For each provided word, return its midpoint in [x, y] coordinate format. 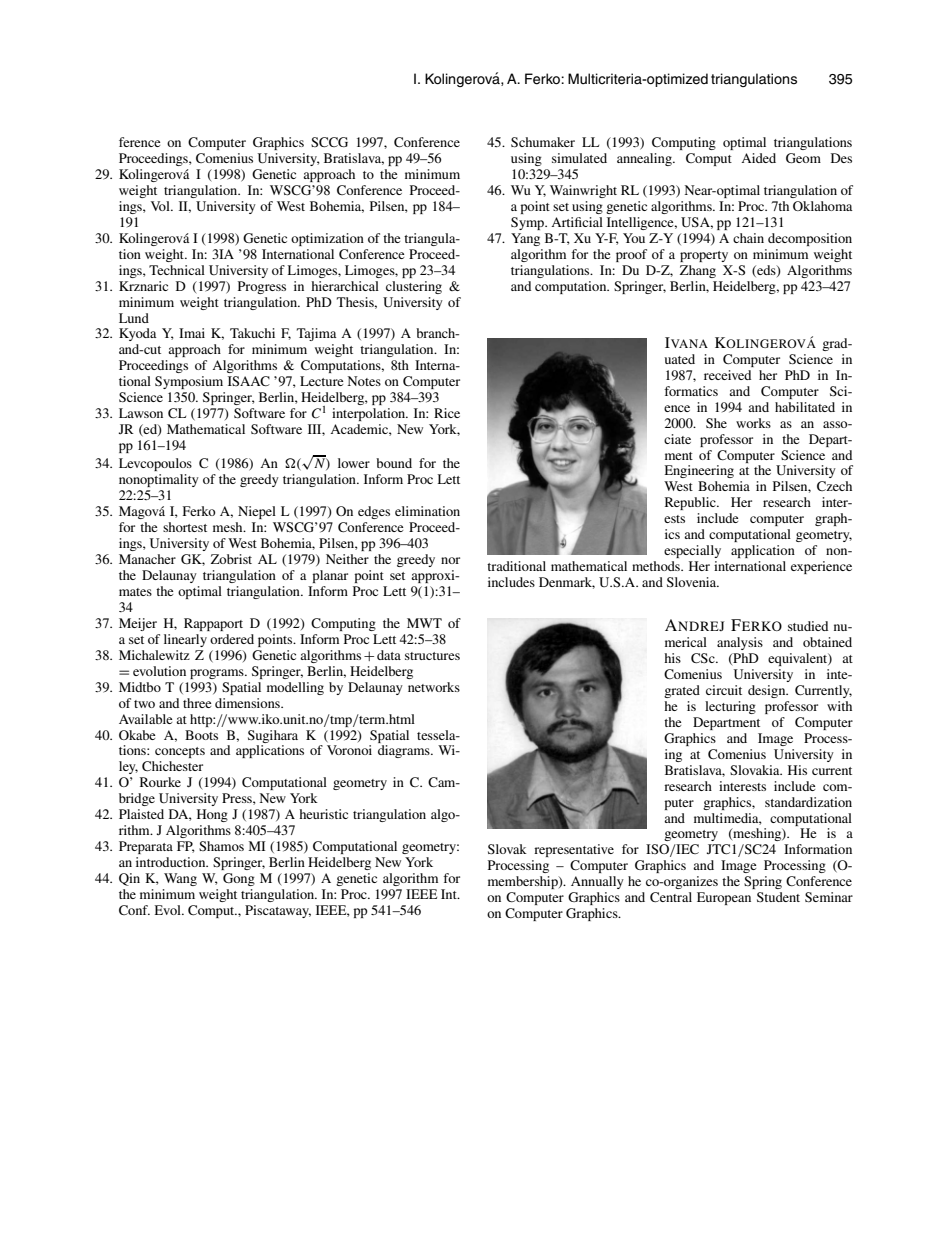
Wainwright [583, 191]
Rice [447, 413]
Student [778, 897]
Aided [758, 158]
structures [432, 656]
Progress [262, 287]
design [768, 691]
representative [574, 850]
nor [450, 560]
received [727, 375]
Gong [239, 879]
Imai [192, 333]
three [197, 703]
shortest [185, 527]
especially [692, 551]
